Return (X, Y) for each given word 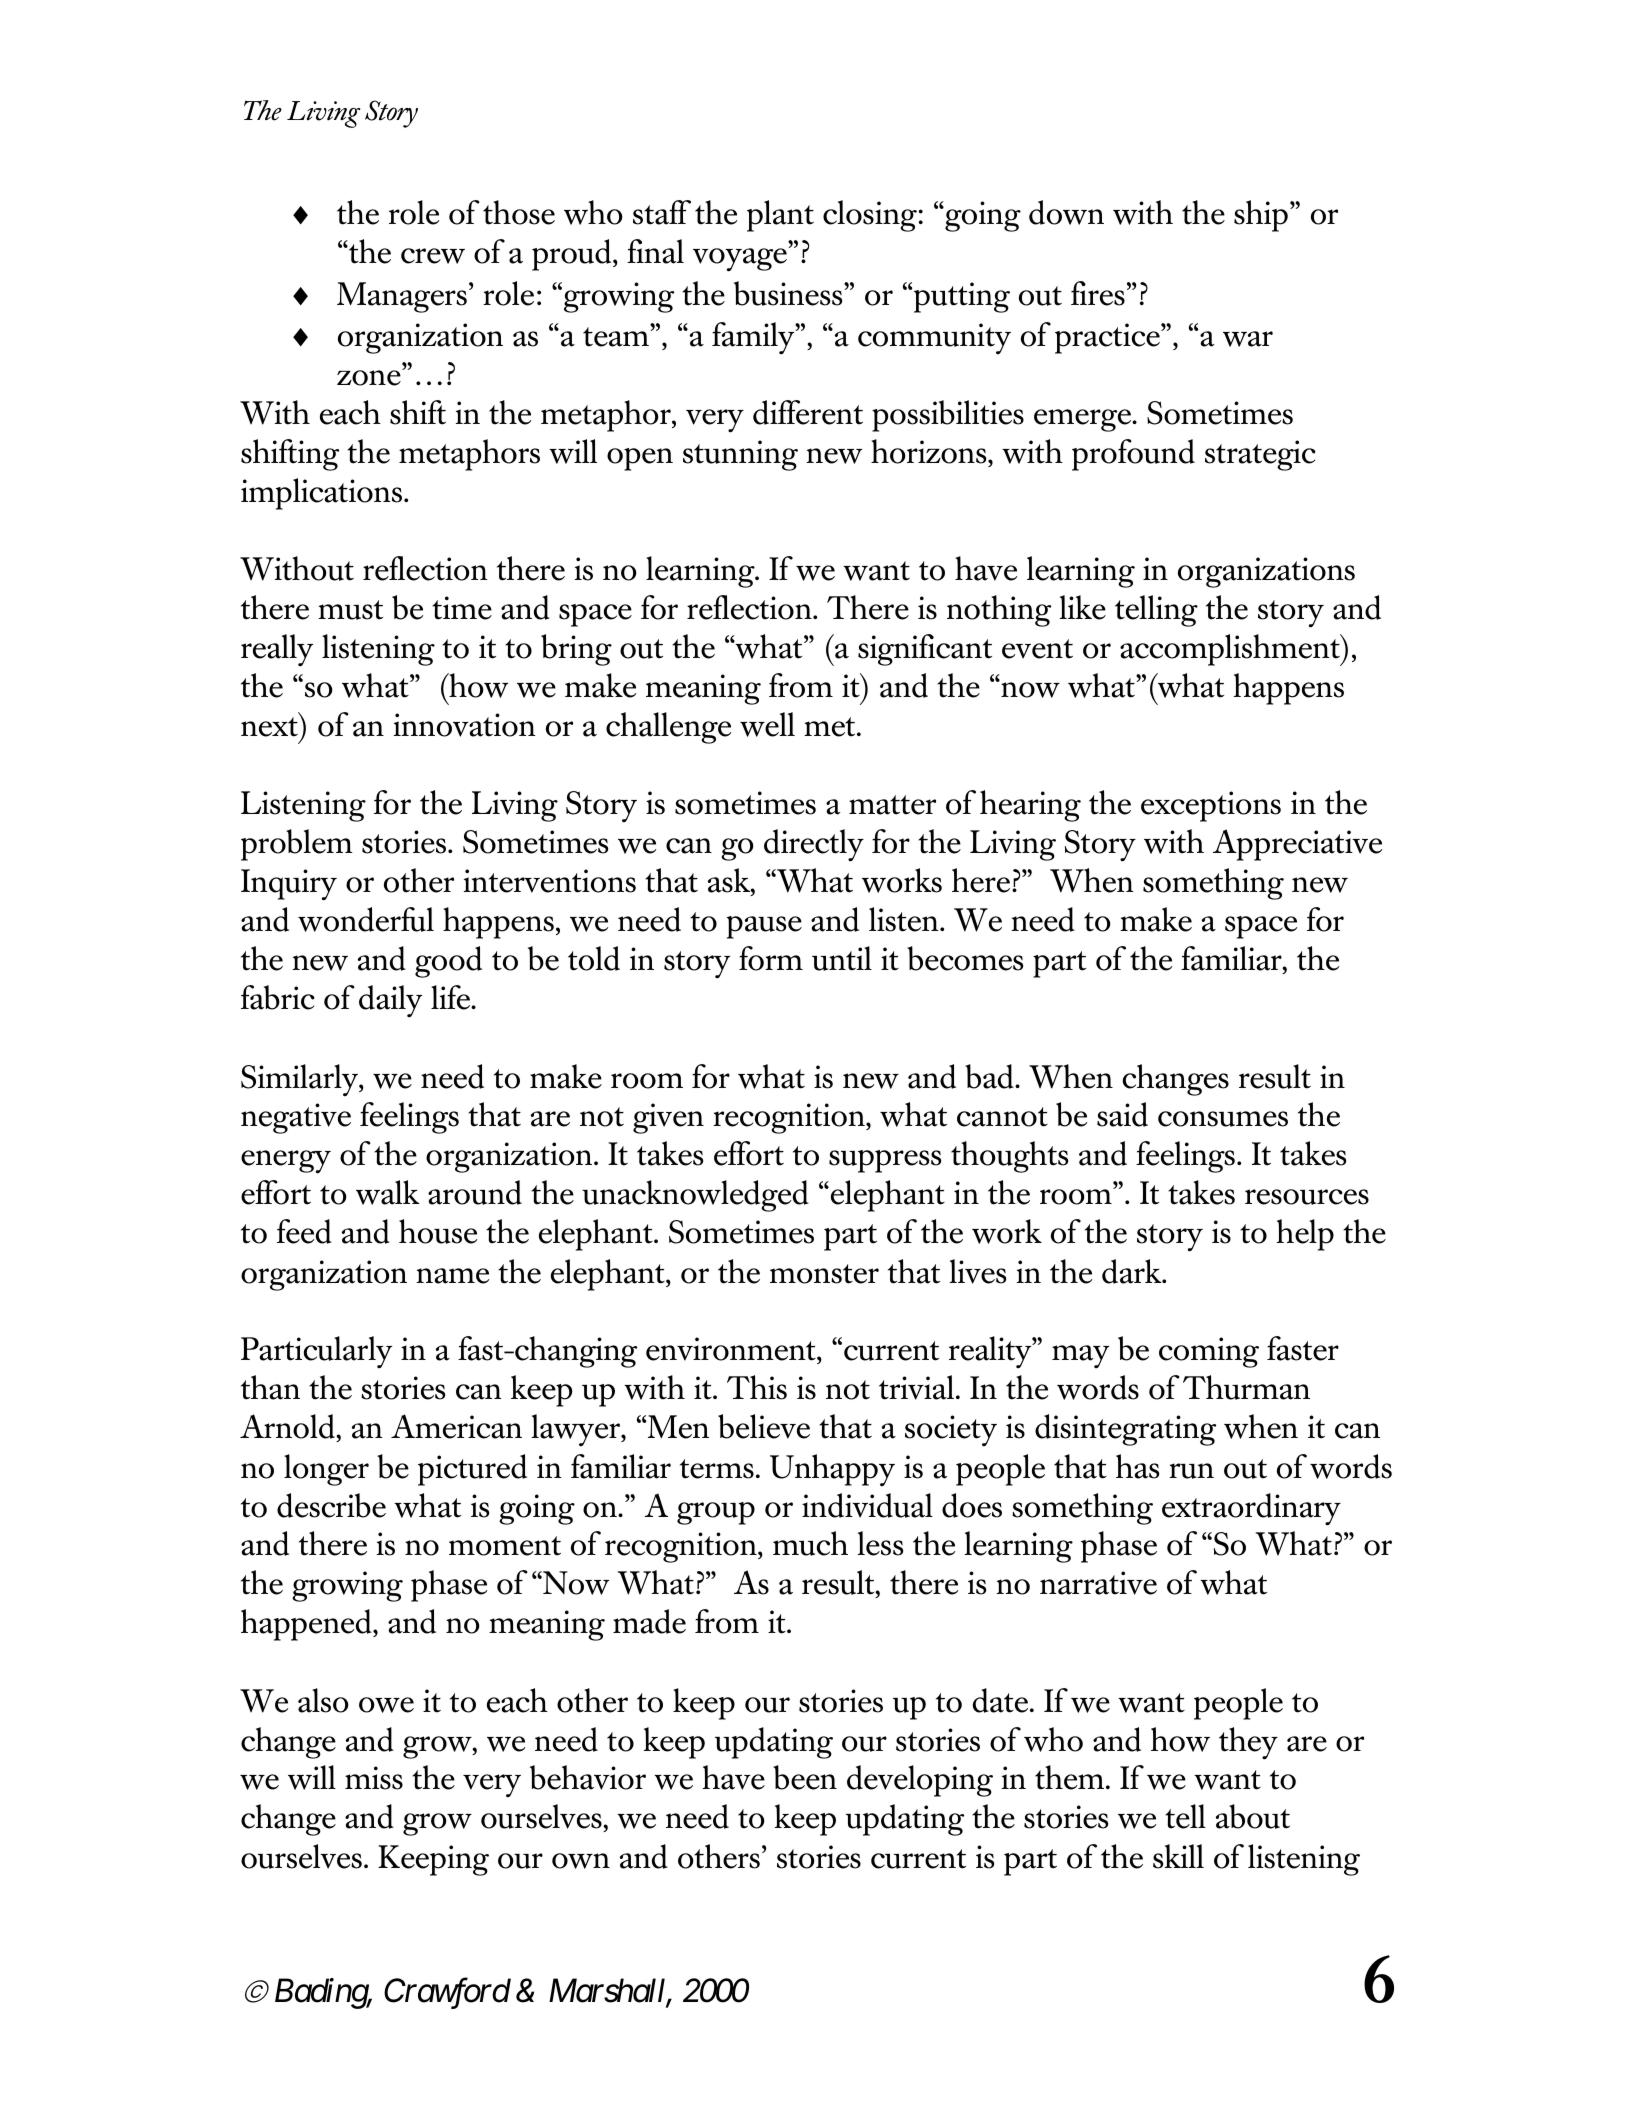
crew (433, 256)
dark (1133, 1271)
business (789, 293)
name (452, 1276)
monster (824, 1274)
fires (1098, 293)
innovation (465, 725)
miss (374, 1778)
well (767, 724)
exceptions (1211, 806)
